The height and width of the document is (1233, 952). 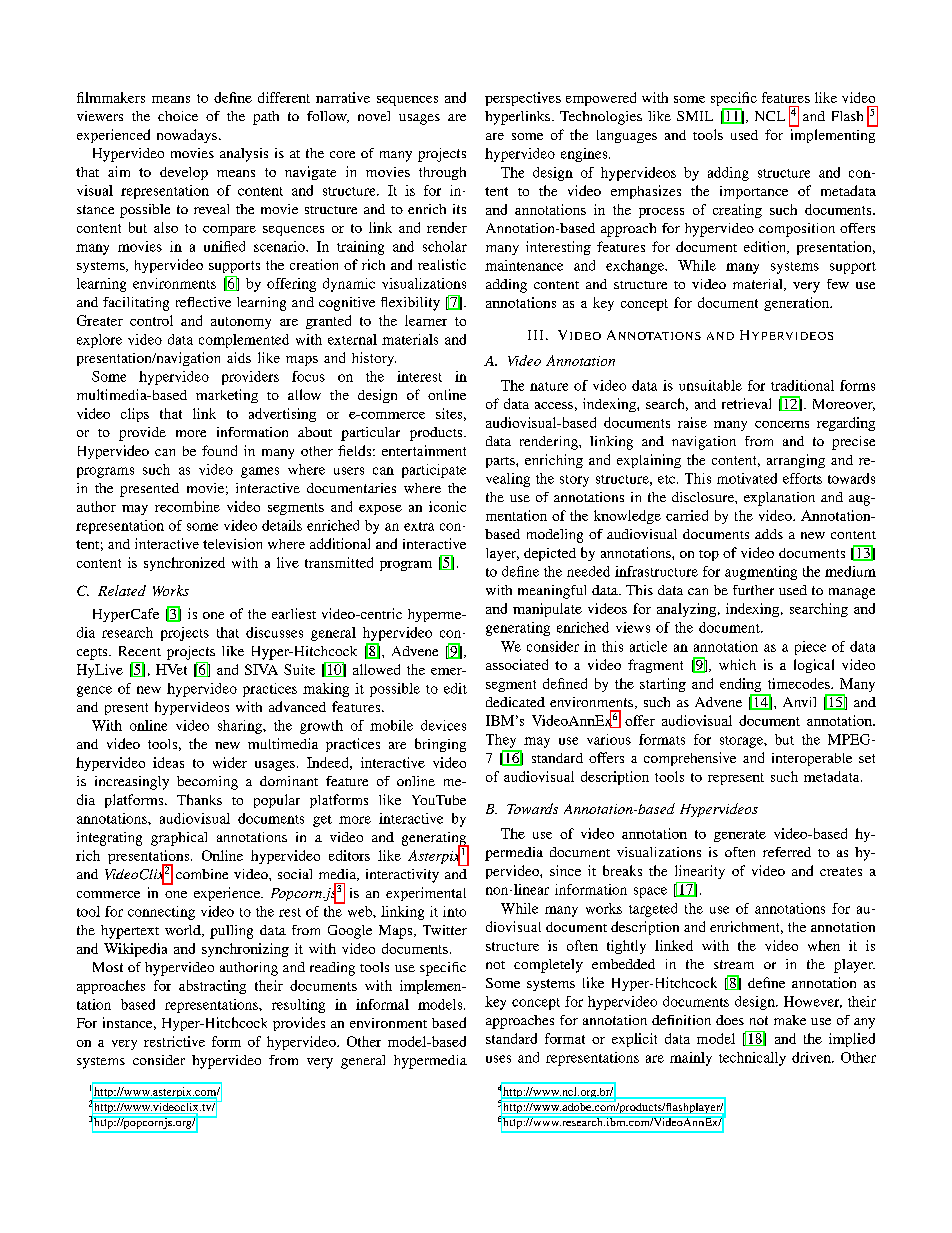 What do you see at coordinates (730, 1020) in the document?
I see `does` at bounding box center [730, 1020].
